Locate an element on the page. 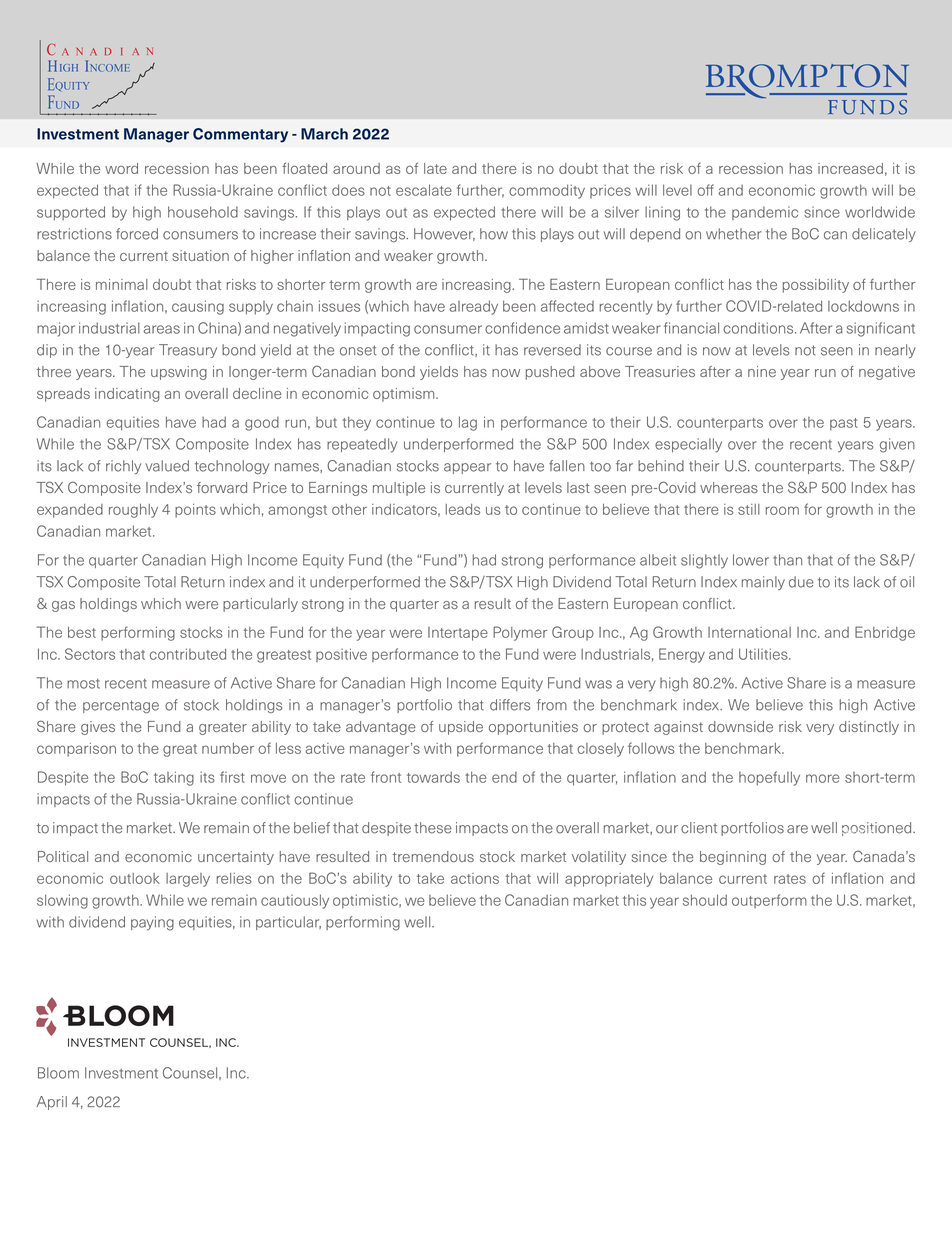 The height and width of the page is (1233, 952). leads is located at coordinates (463, 509).
